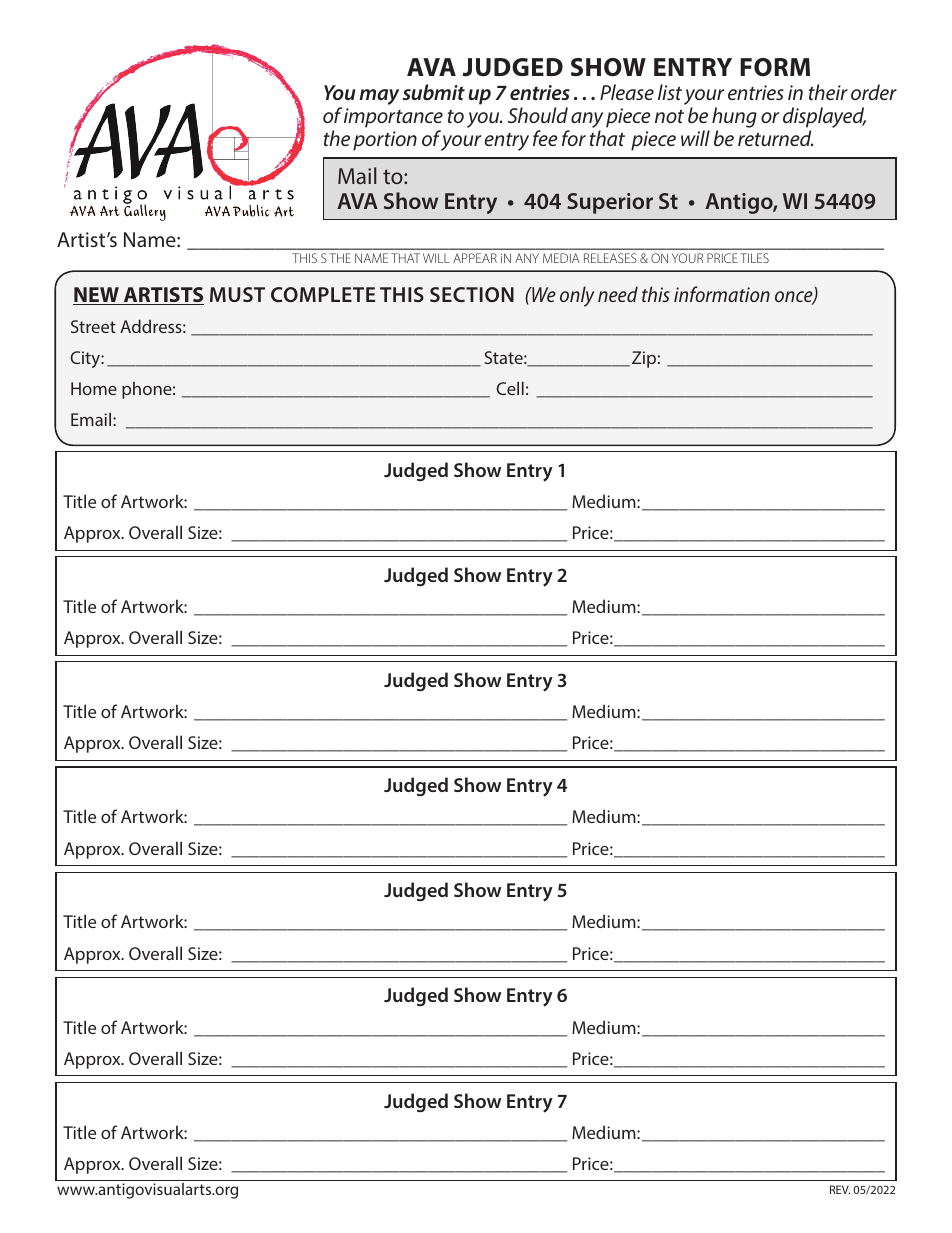 This page has width=952, height=1233. Describe the element at coordinates (840, 1189) in the page. I see `REV` at that location.
